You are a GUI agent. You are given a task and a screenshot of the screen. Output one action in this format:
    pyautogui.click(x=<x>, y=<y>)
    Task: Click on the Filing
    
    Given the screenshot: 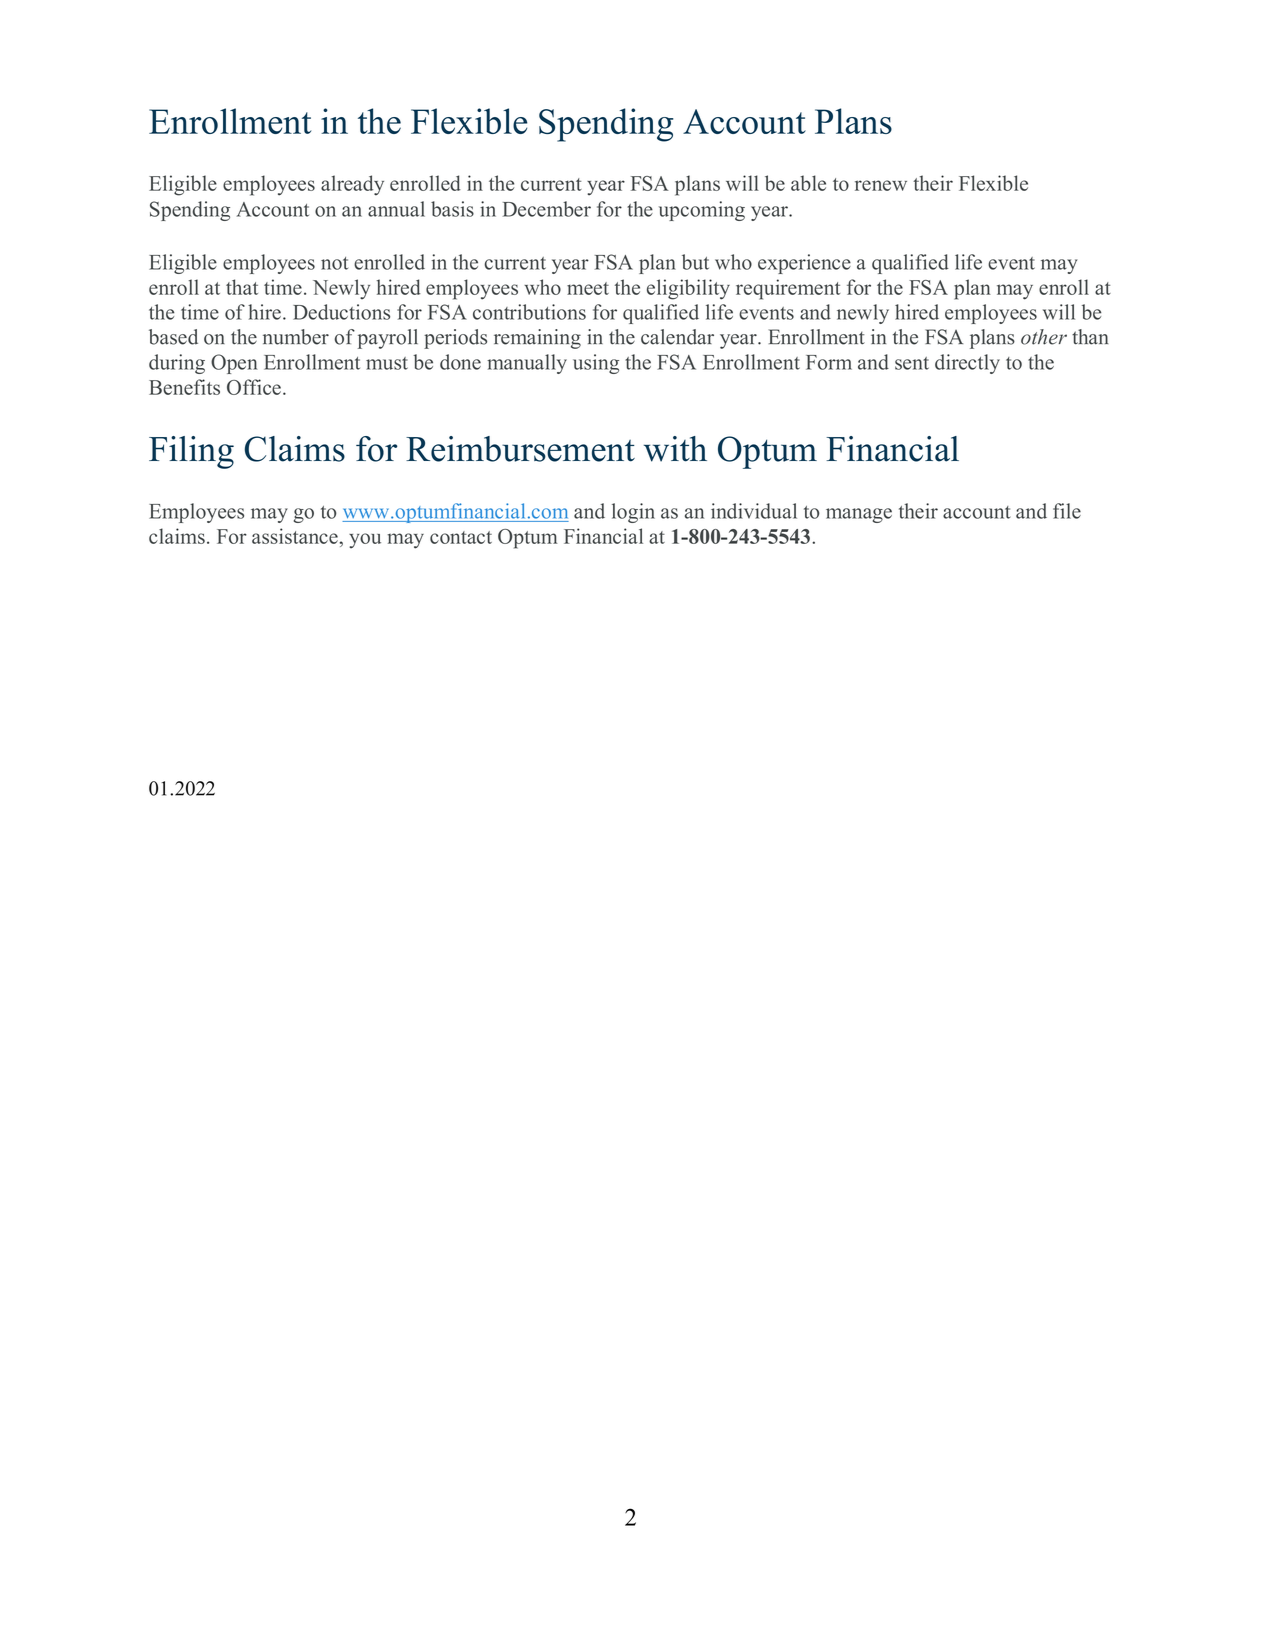 What is the action you would take?
    pyautogui.click(x=191, y=452)
